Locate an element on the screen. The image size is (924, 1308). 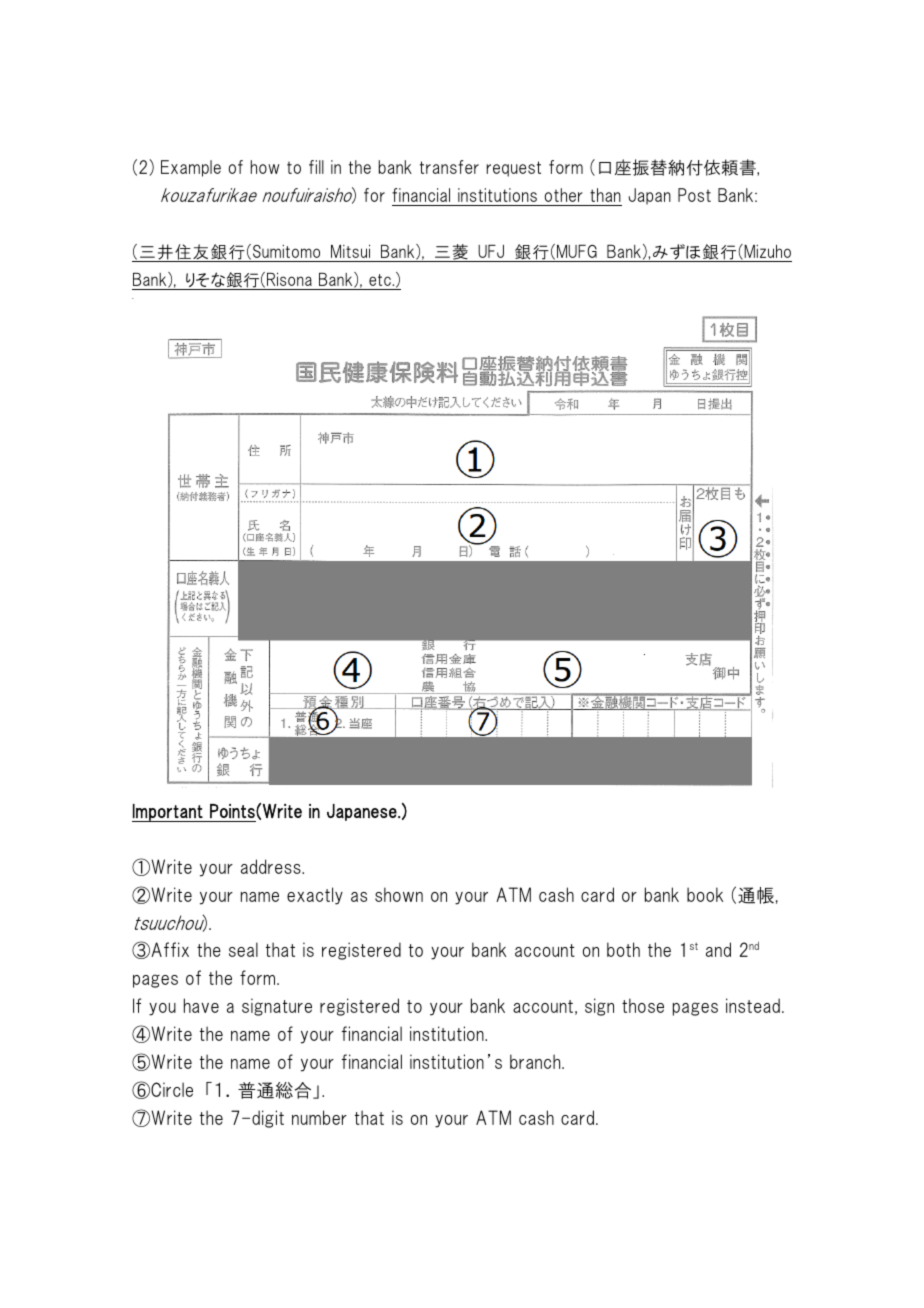
transfer is located at coordinates (449, 167).
